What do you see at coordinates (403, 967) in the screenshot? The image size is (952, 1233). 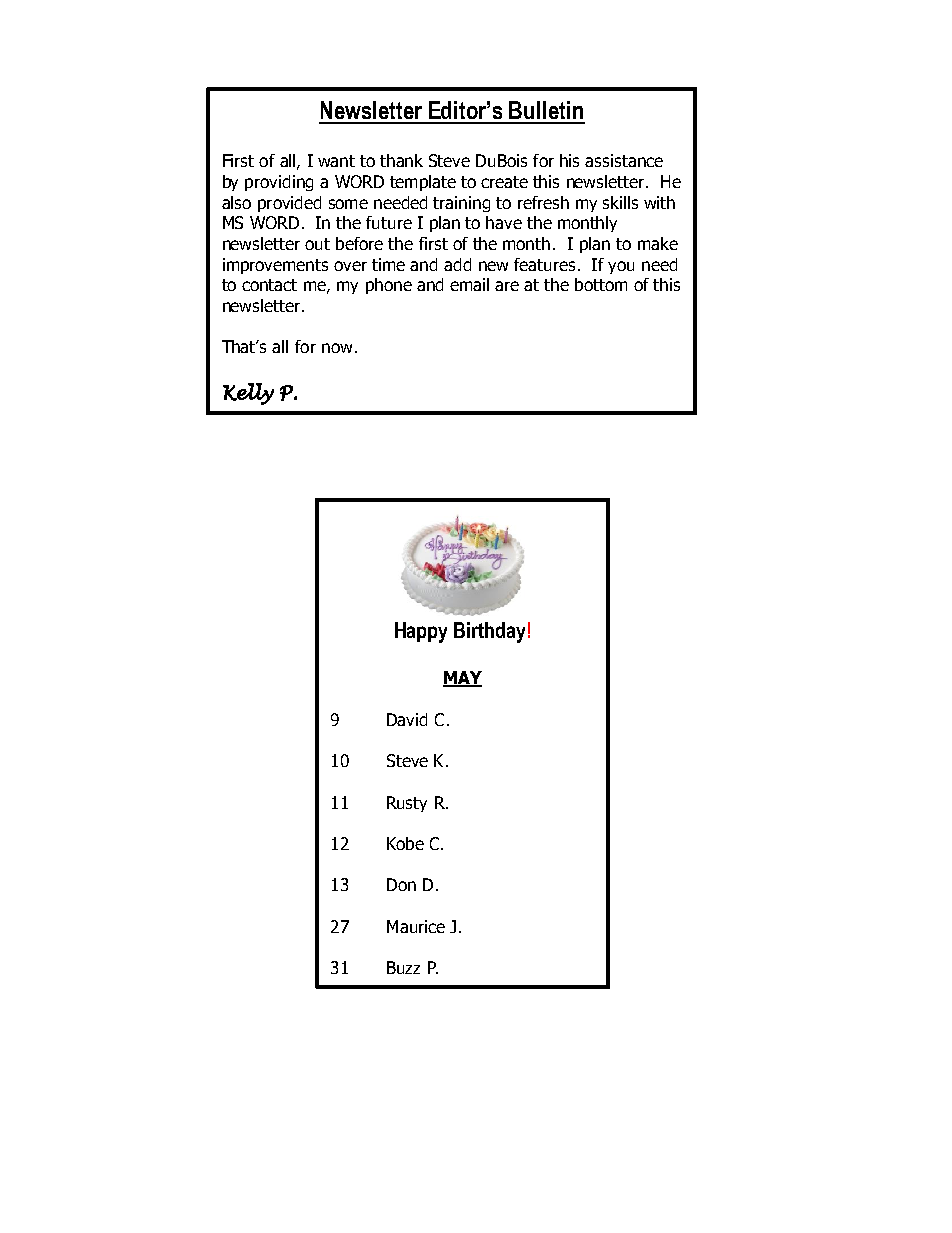 I see `Buzz` at bounding box center [403, 967].
